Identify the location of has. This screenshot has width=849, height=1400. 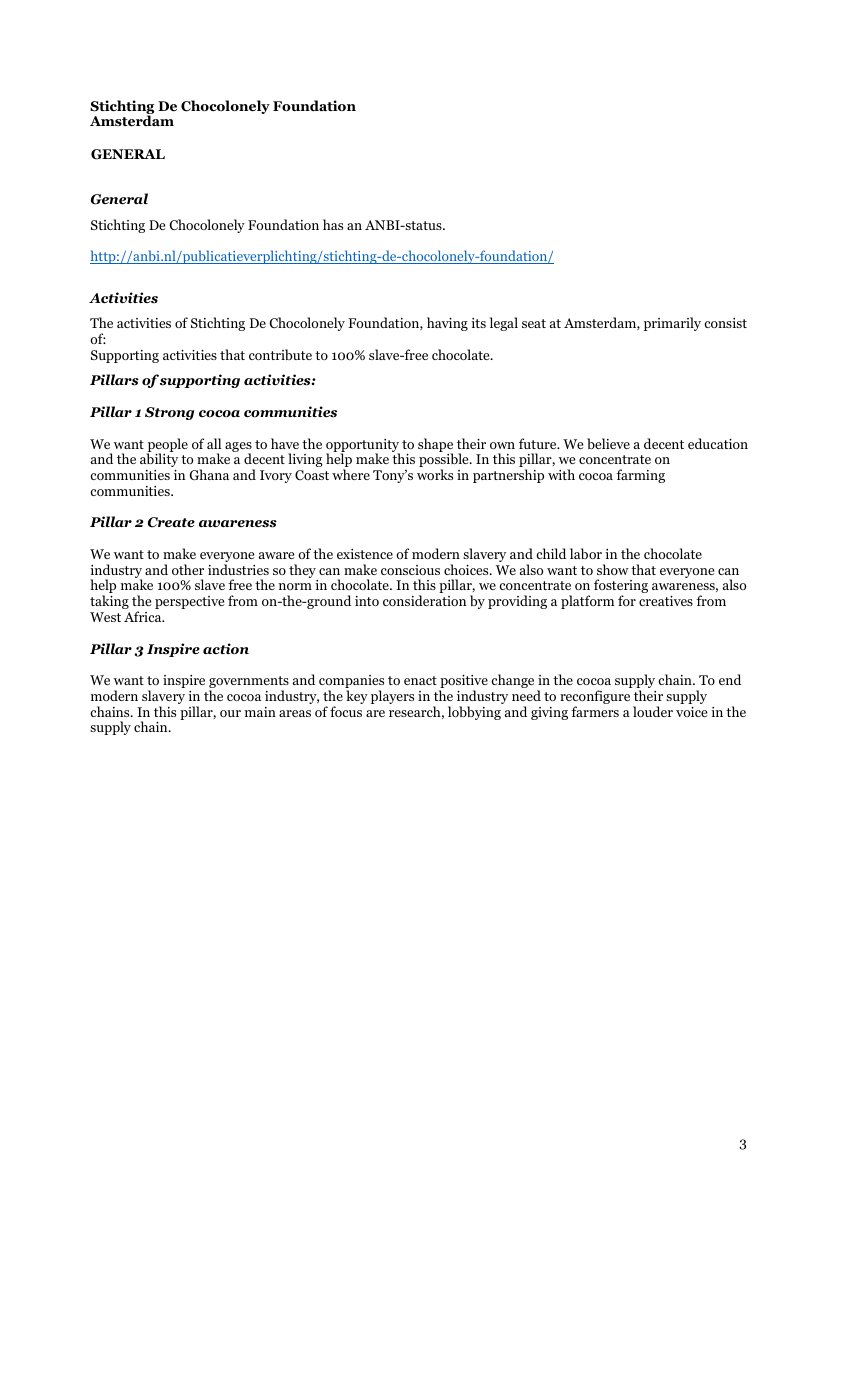
(333, 224).
